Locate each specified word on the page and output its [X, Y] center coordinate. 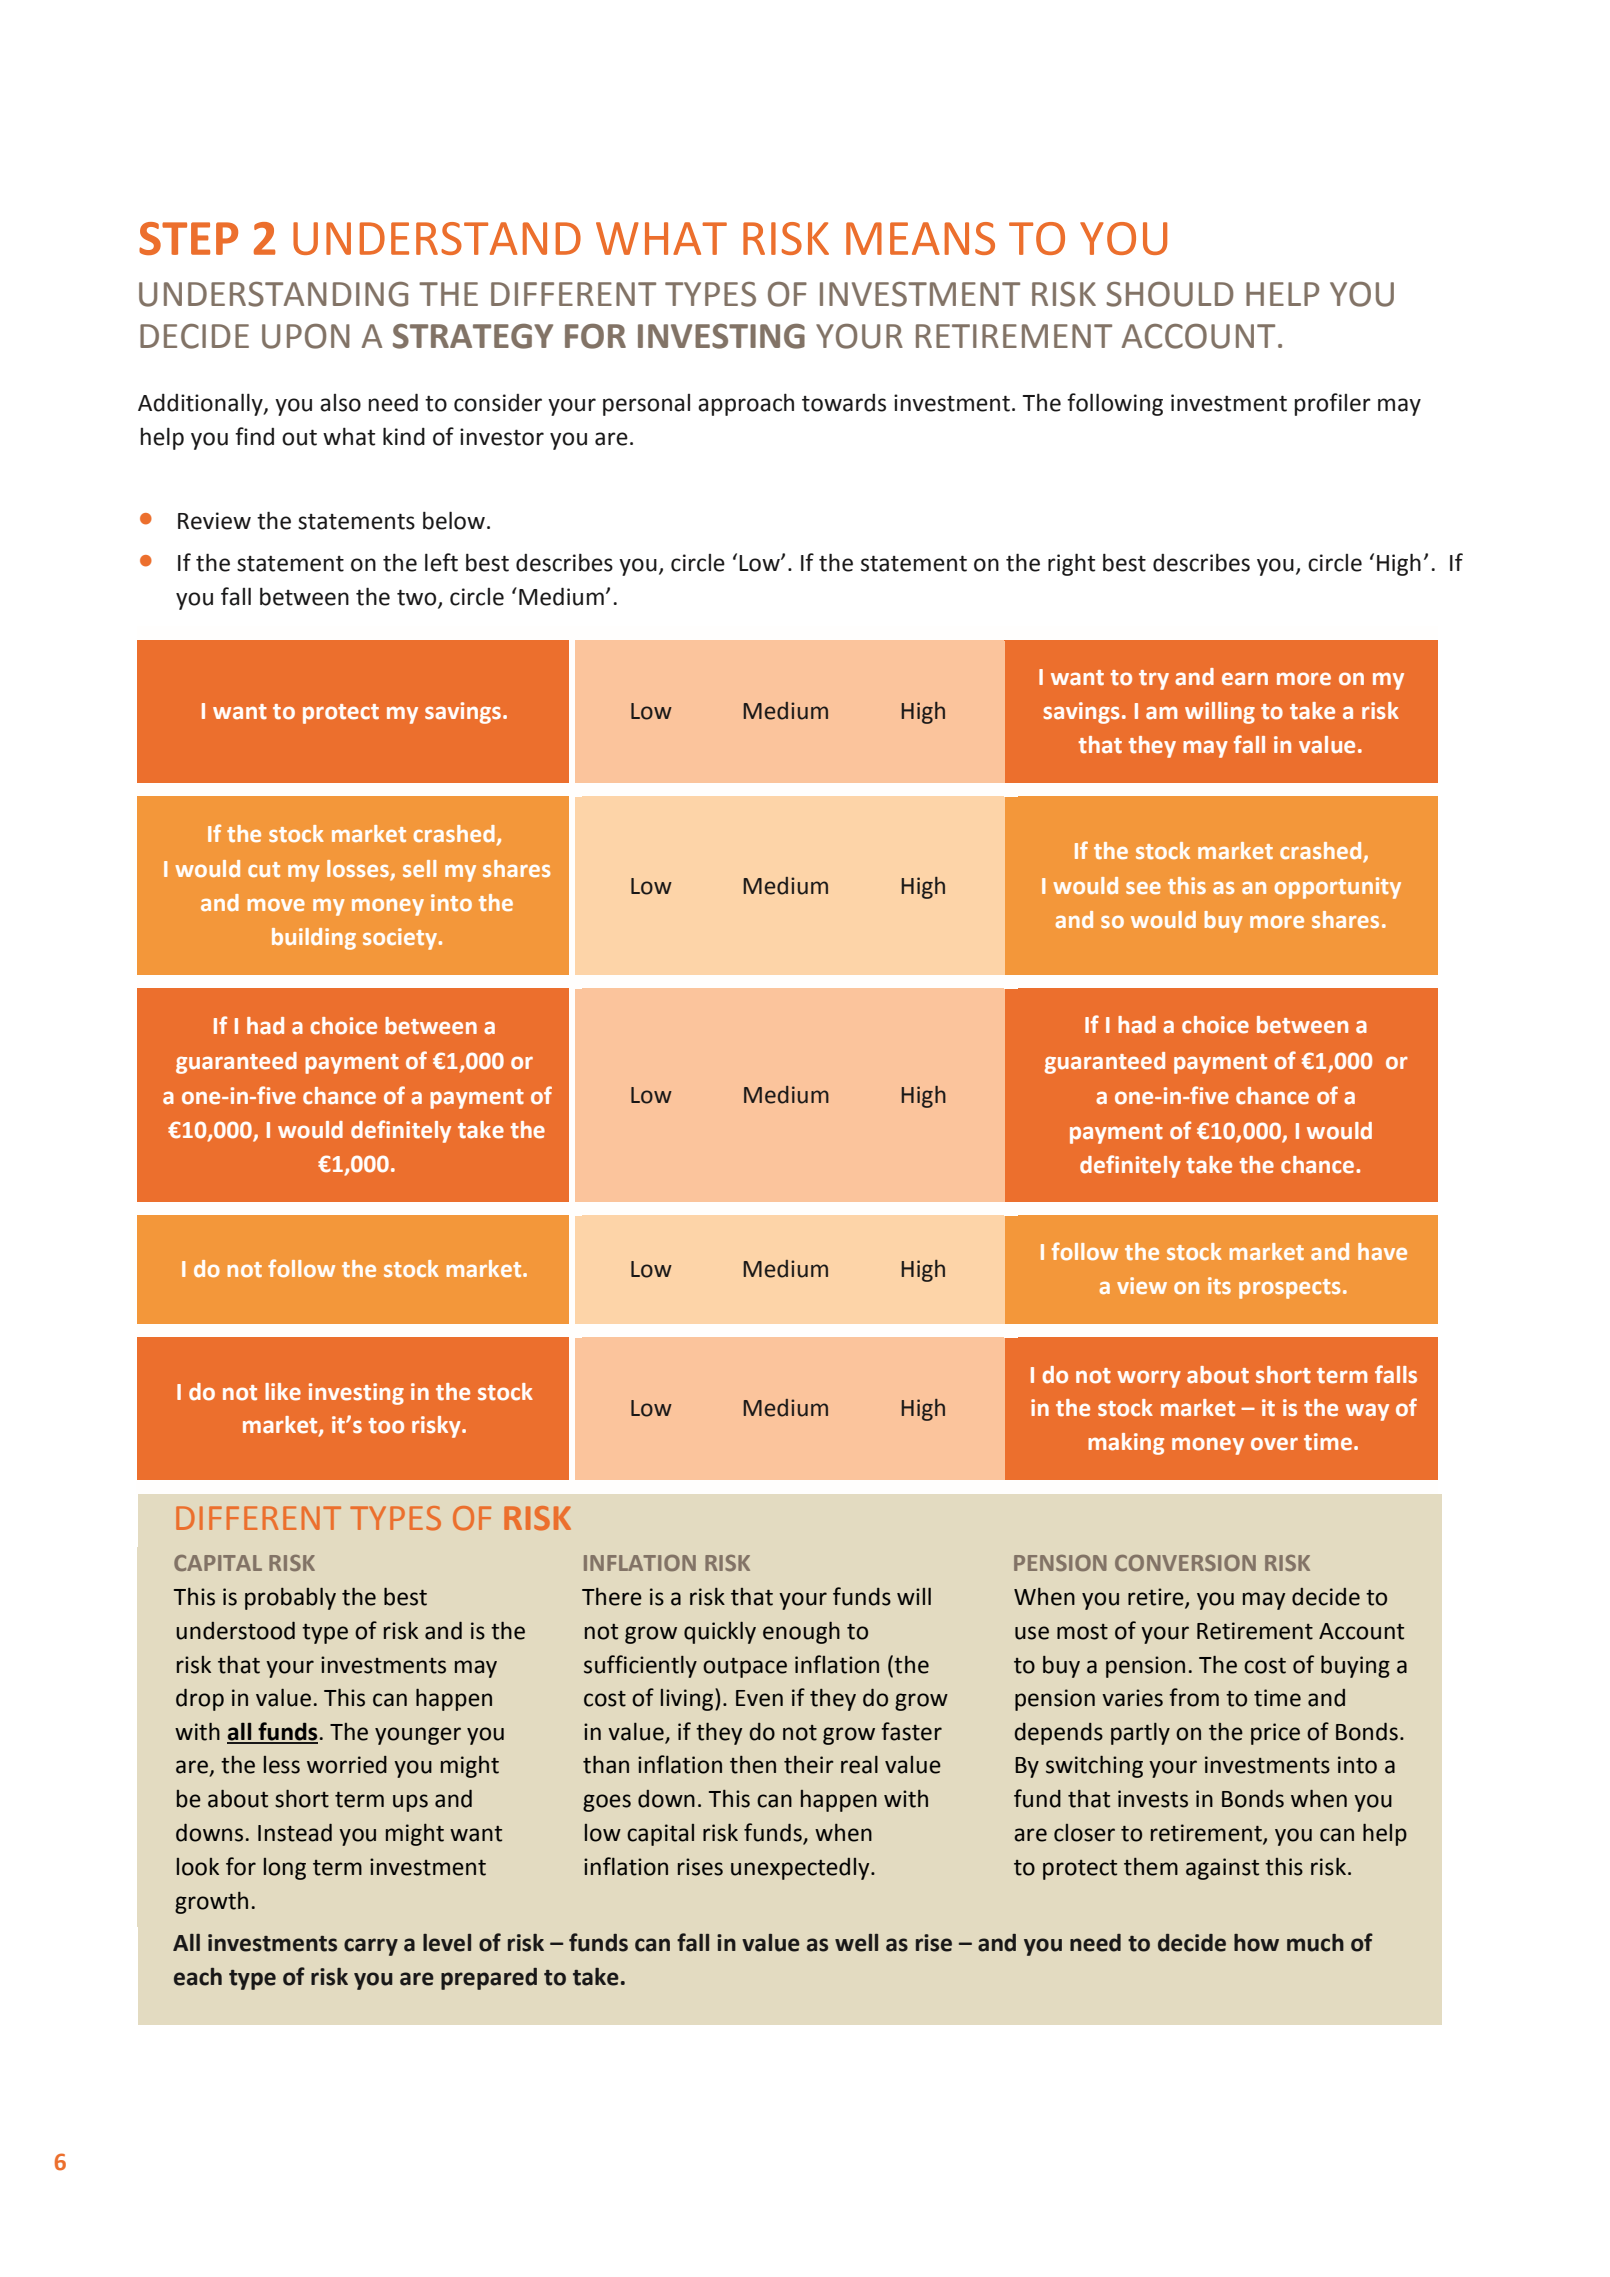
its [1219, 1285]
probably [290, 1599]
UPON [306, 336]
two [418, 598]
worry [1149, 1379]
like [283, 1392]
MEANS [920, 238]
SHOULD [1170, 294]
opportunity [1338, 888]
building [314, 939]
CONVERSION [1185, 1563]
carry [371, 1947]
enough [801, 1633]
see [1143, 888]
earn [1245, 679]
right [1071, 564]
